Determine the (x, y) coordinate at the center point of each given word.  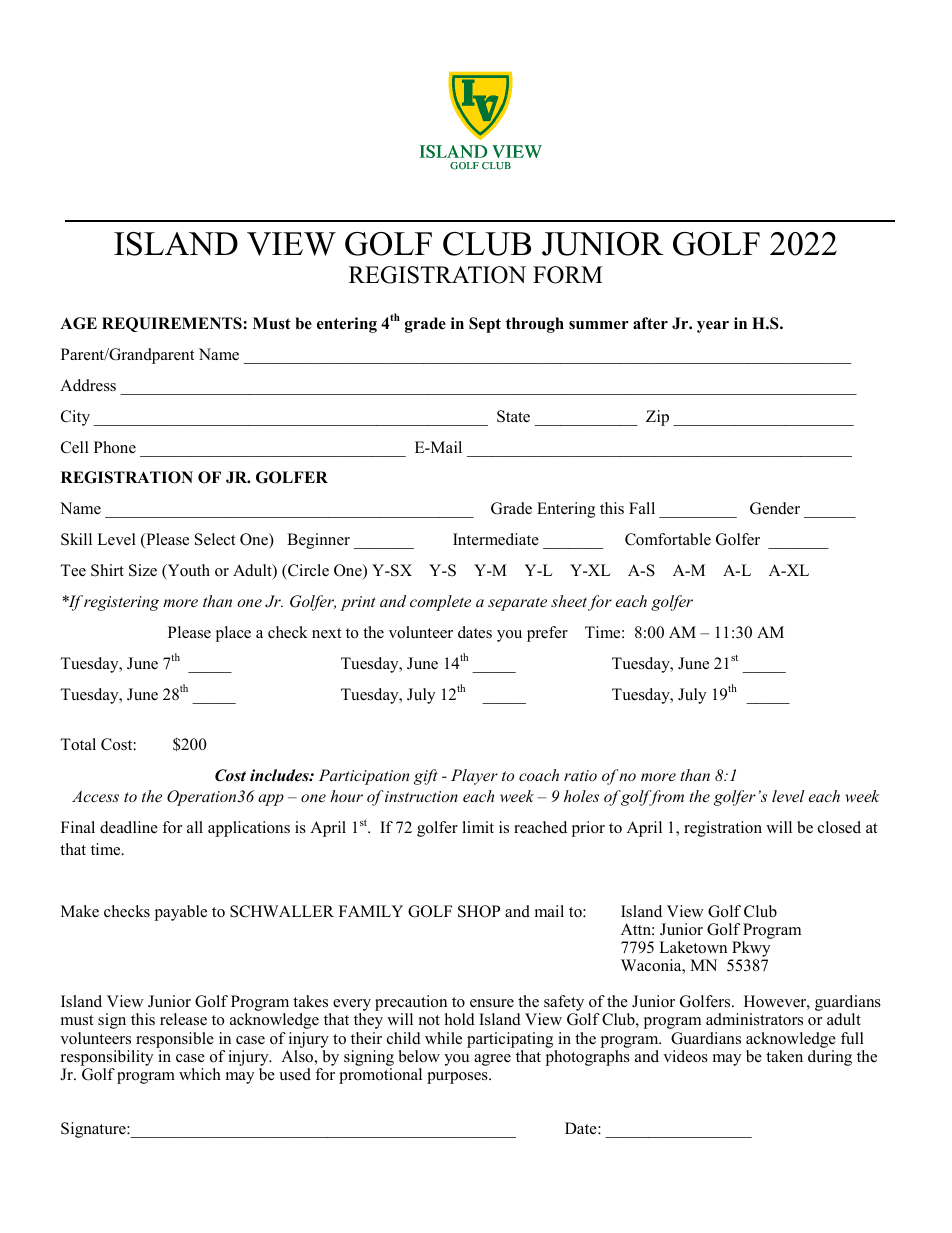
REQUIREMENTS (173, 324)
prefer (547, 634)
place (233, 634)
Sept (485, 325)
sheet (569, 601)
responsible (175, 1040)
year (713, 327)
